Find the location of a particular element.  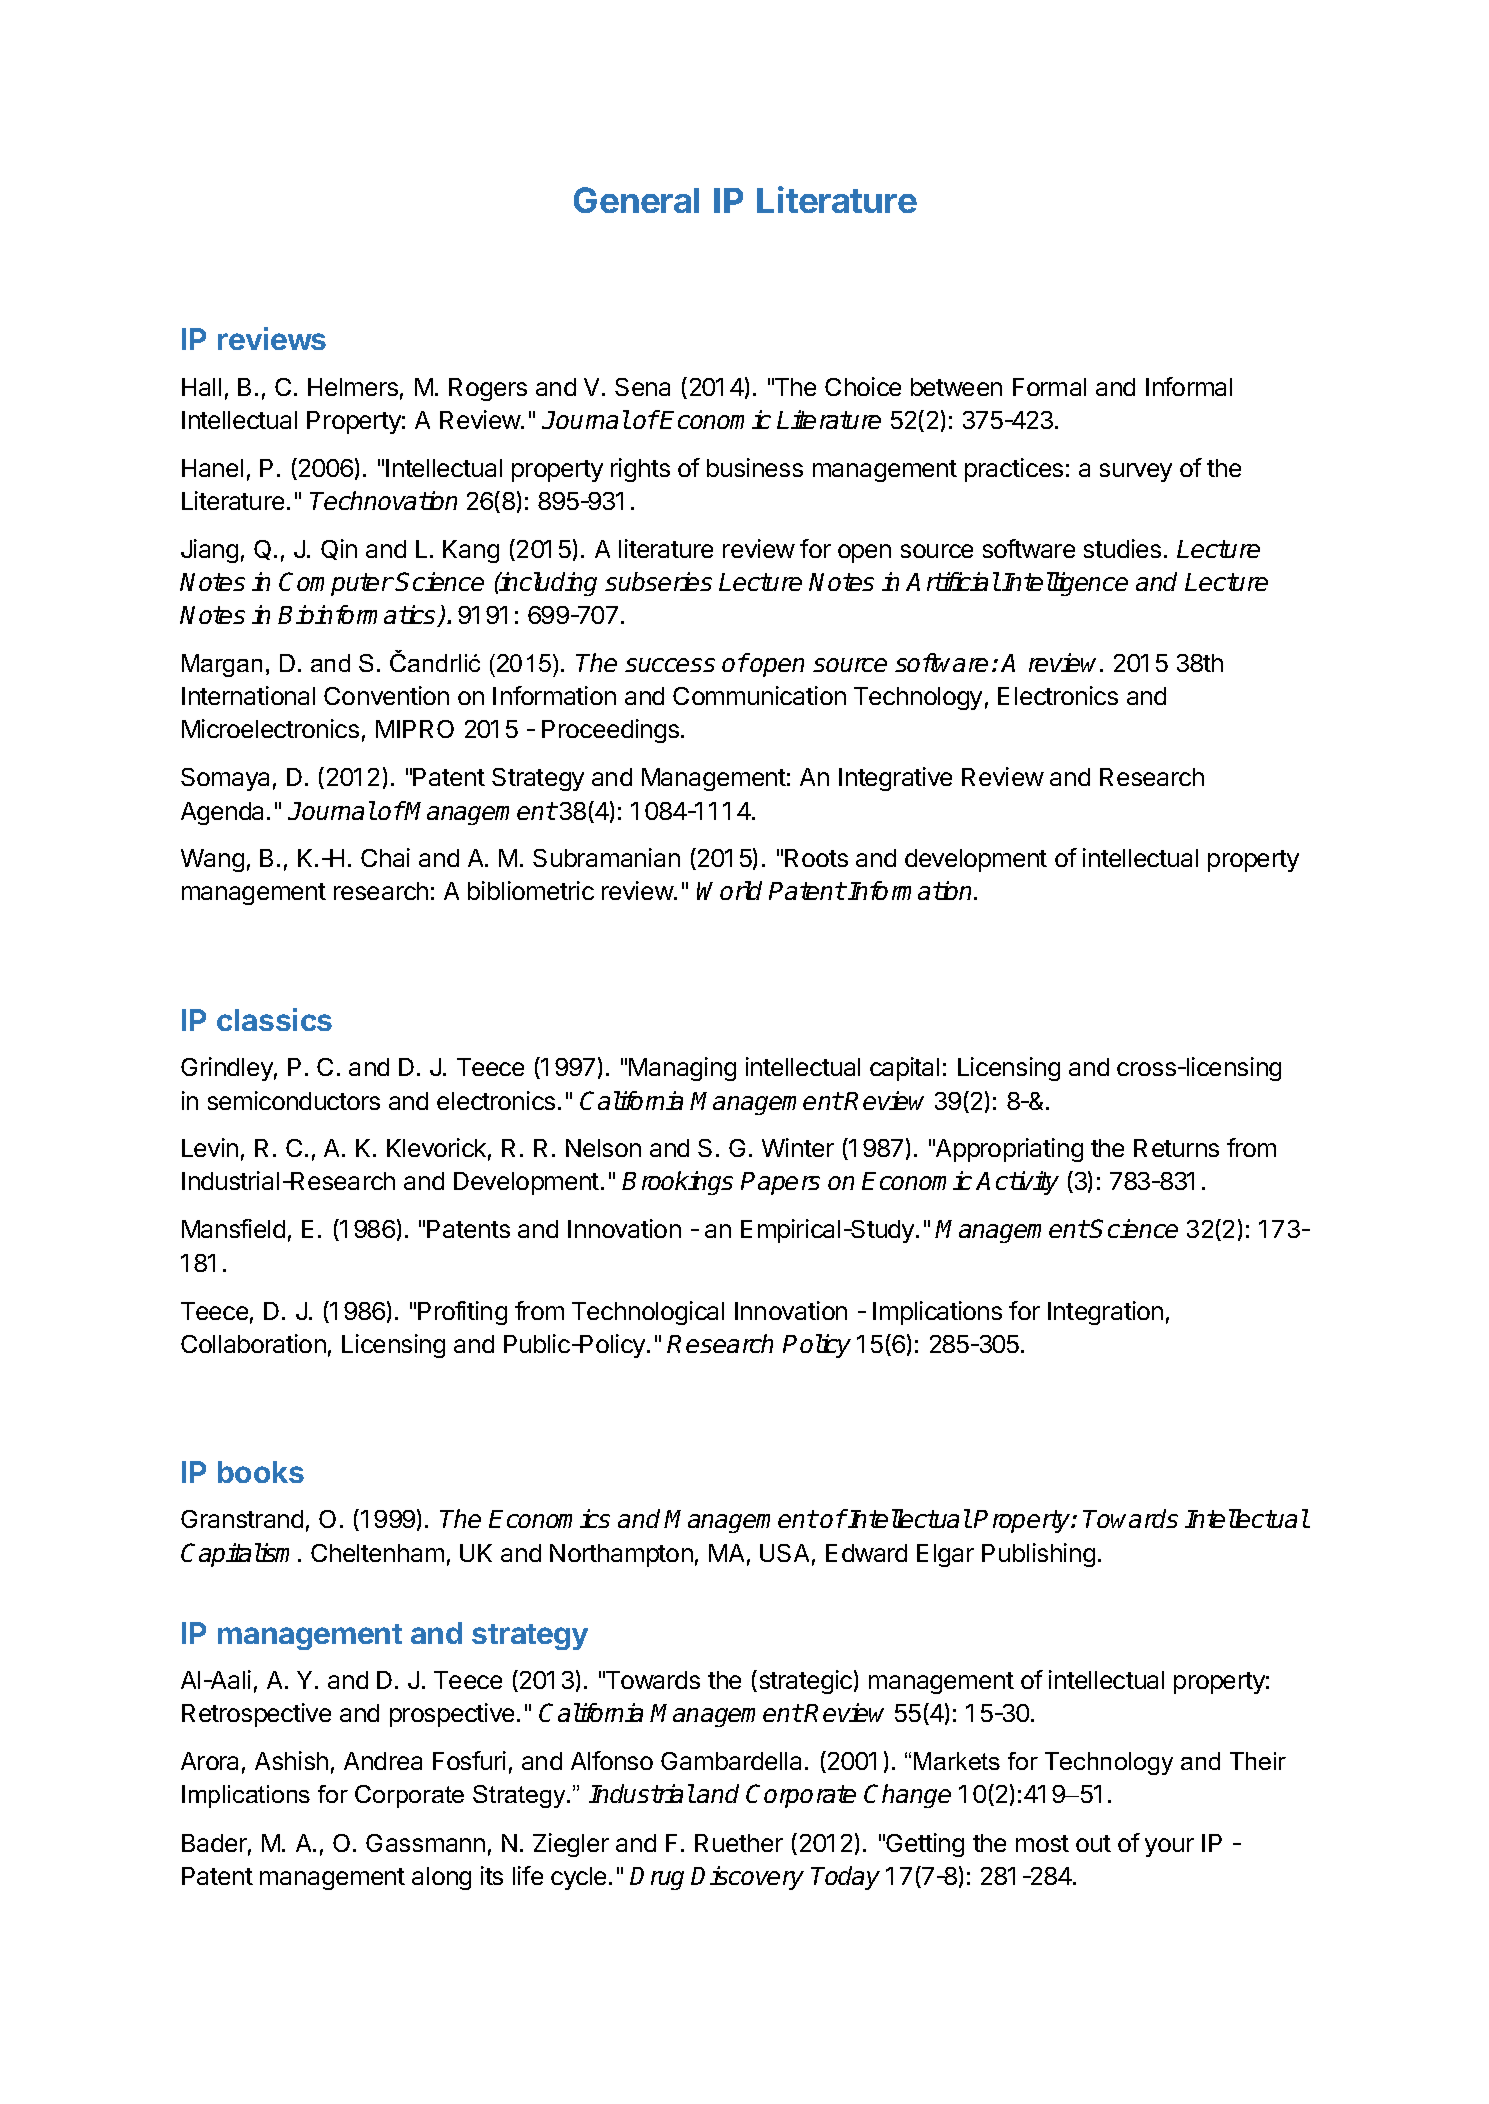

General is located at coordinates (636, 200).
